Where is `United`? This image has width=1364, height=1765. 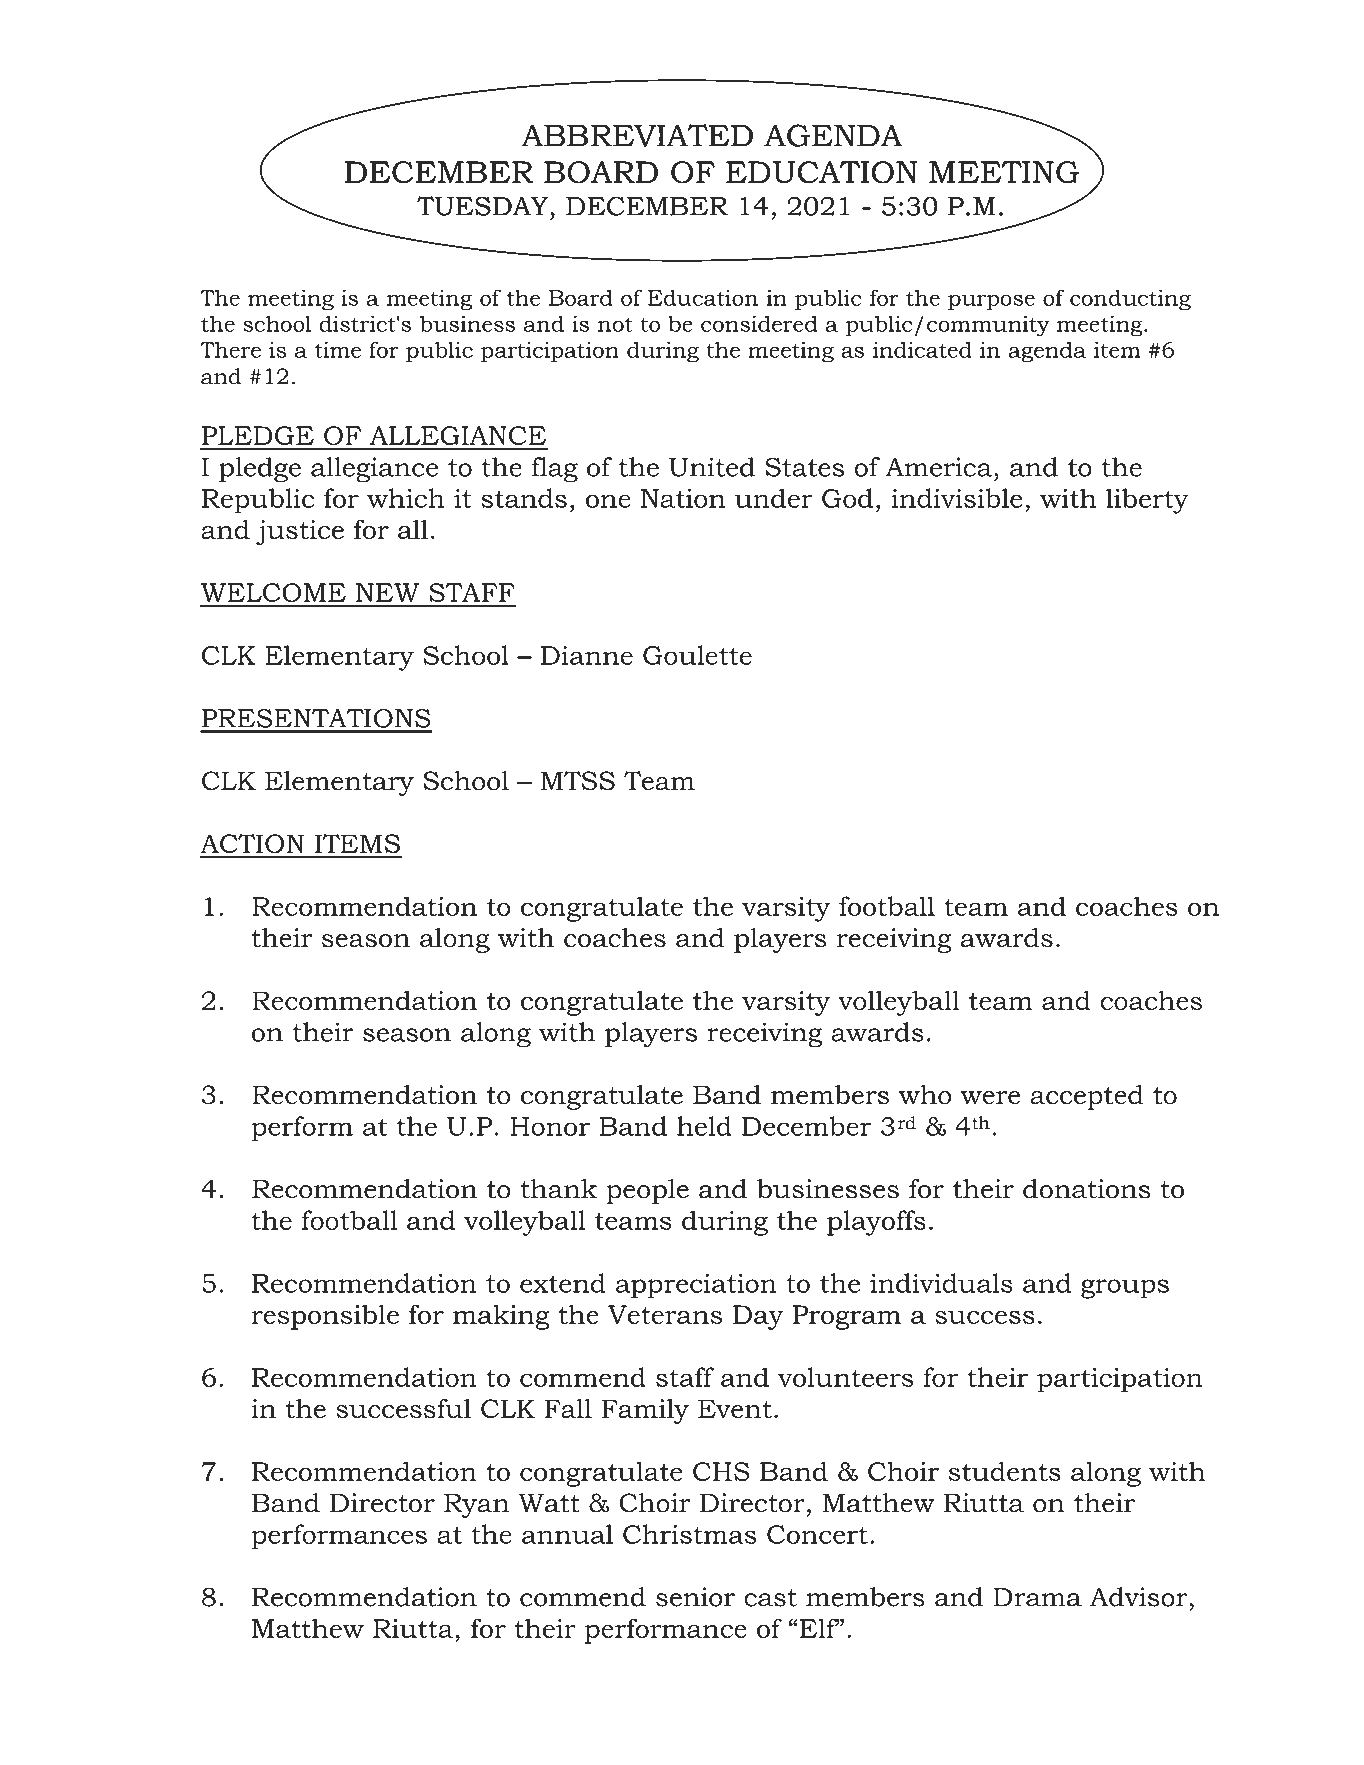 United is located at coordinates (712, 467).
